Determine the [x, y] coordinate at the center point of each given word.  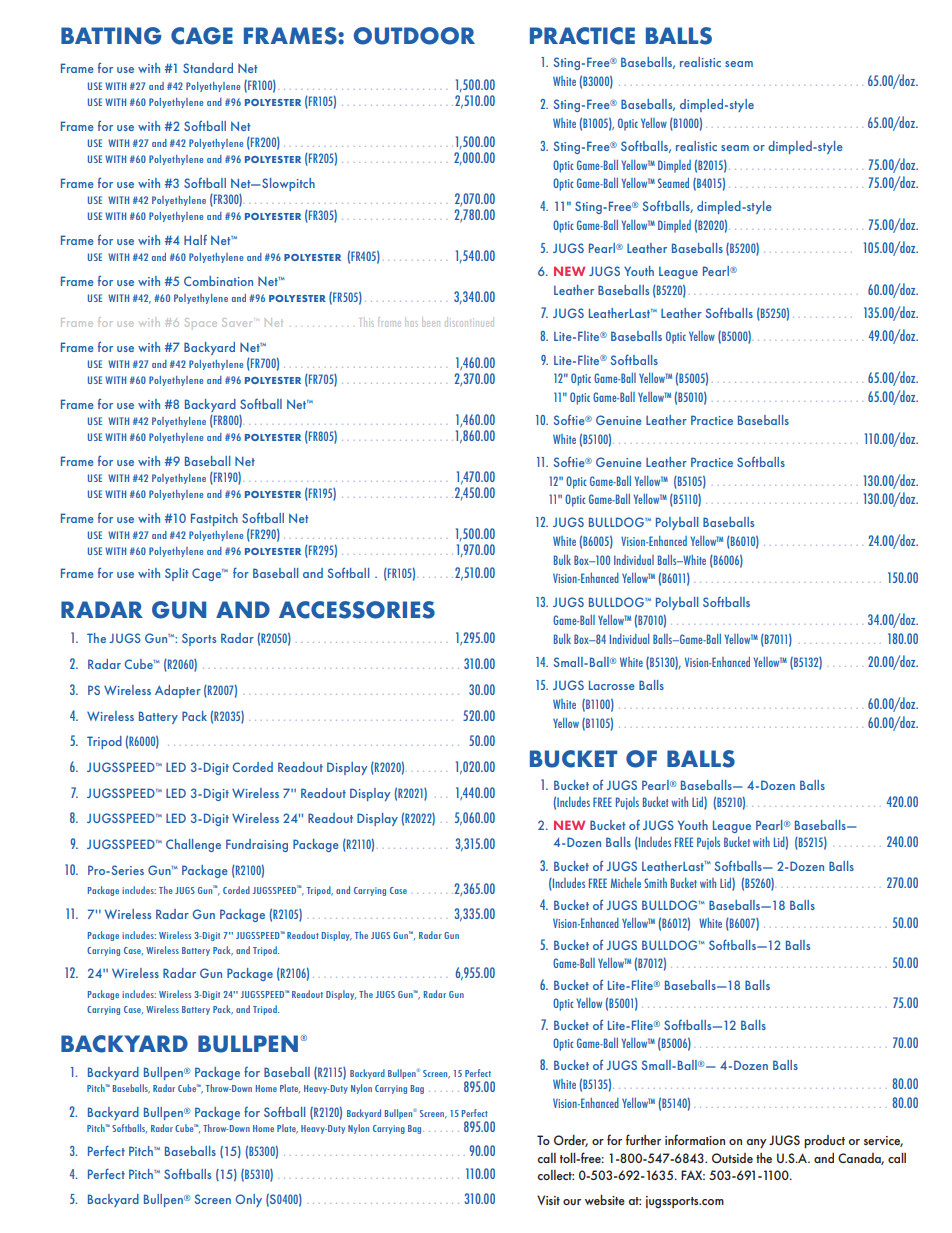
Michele [626, 883]
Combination [218, 281]
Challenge [193, 845]
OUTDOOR [414, 36]
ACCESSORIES [357, 610]
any [757, 1143]
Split [177, 574]
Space [201, 322]
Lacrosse [612, 685]
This [366, 322]
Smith [655, 883]
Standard [208, 68]
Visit [548, 1200]
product [824, 1141]
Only [249, 1200]
